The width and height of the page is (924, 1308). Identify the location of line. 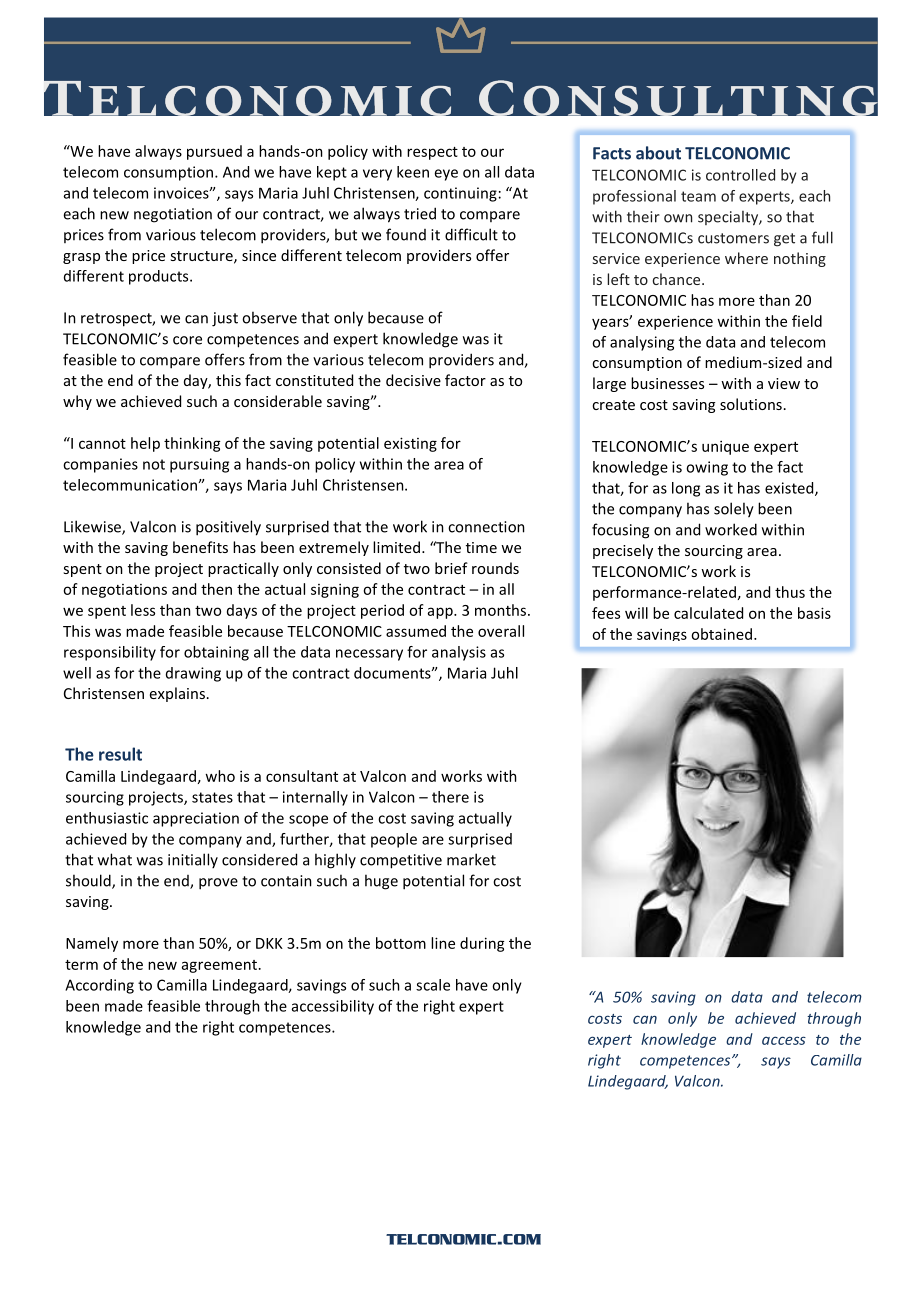
(443, 943).
